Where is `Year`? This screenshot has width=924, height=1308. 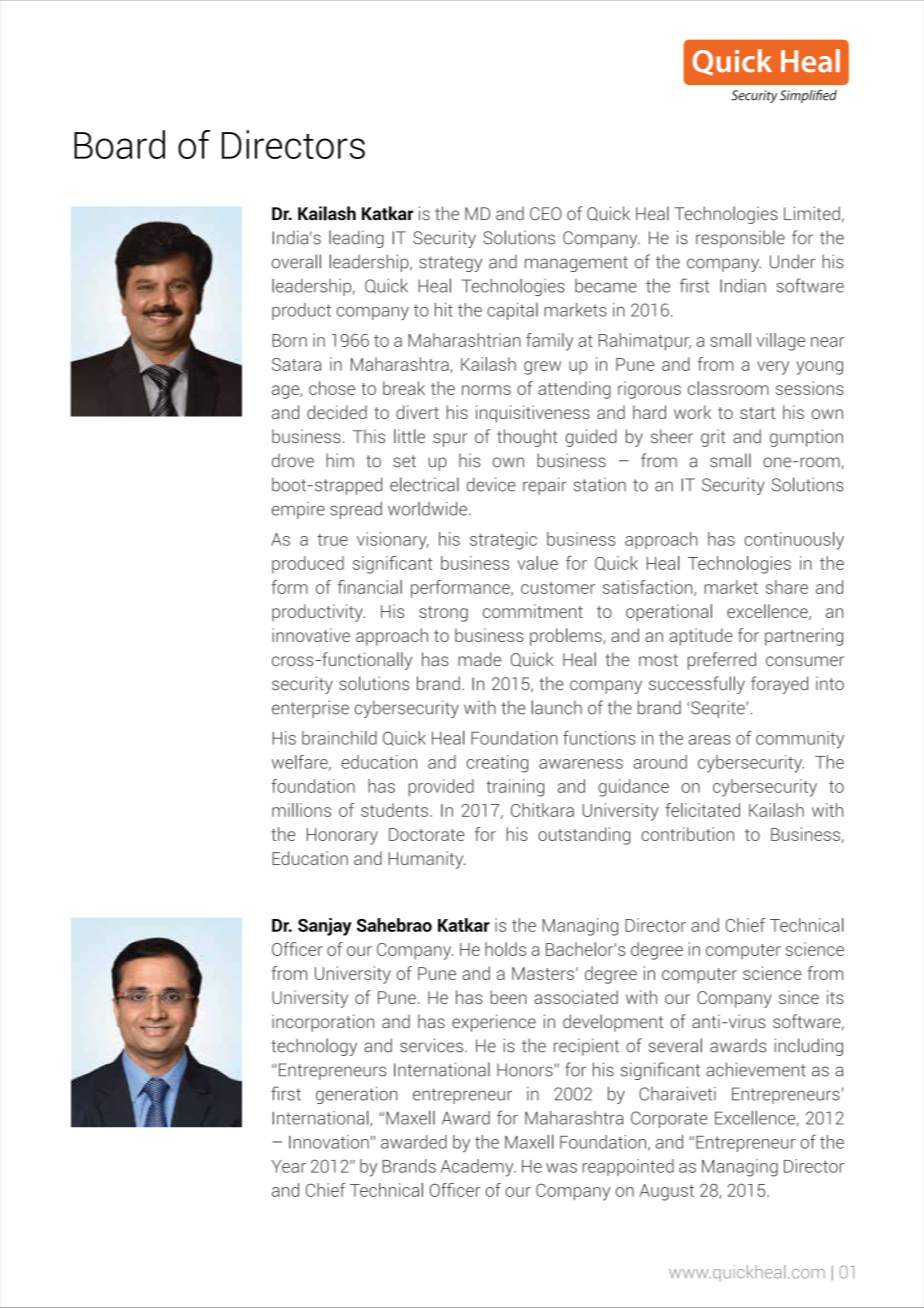
Year is located at coordinates (288, 1166).
